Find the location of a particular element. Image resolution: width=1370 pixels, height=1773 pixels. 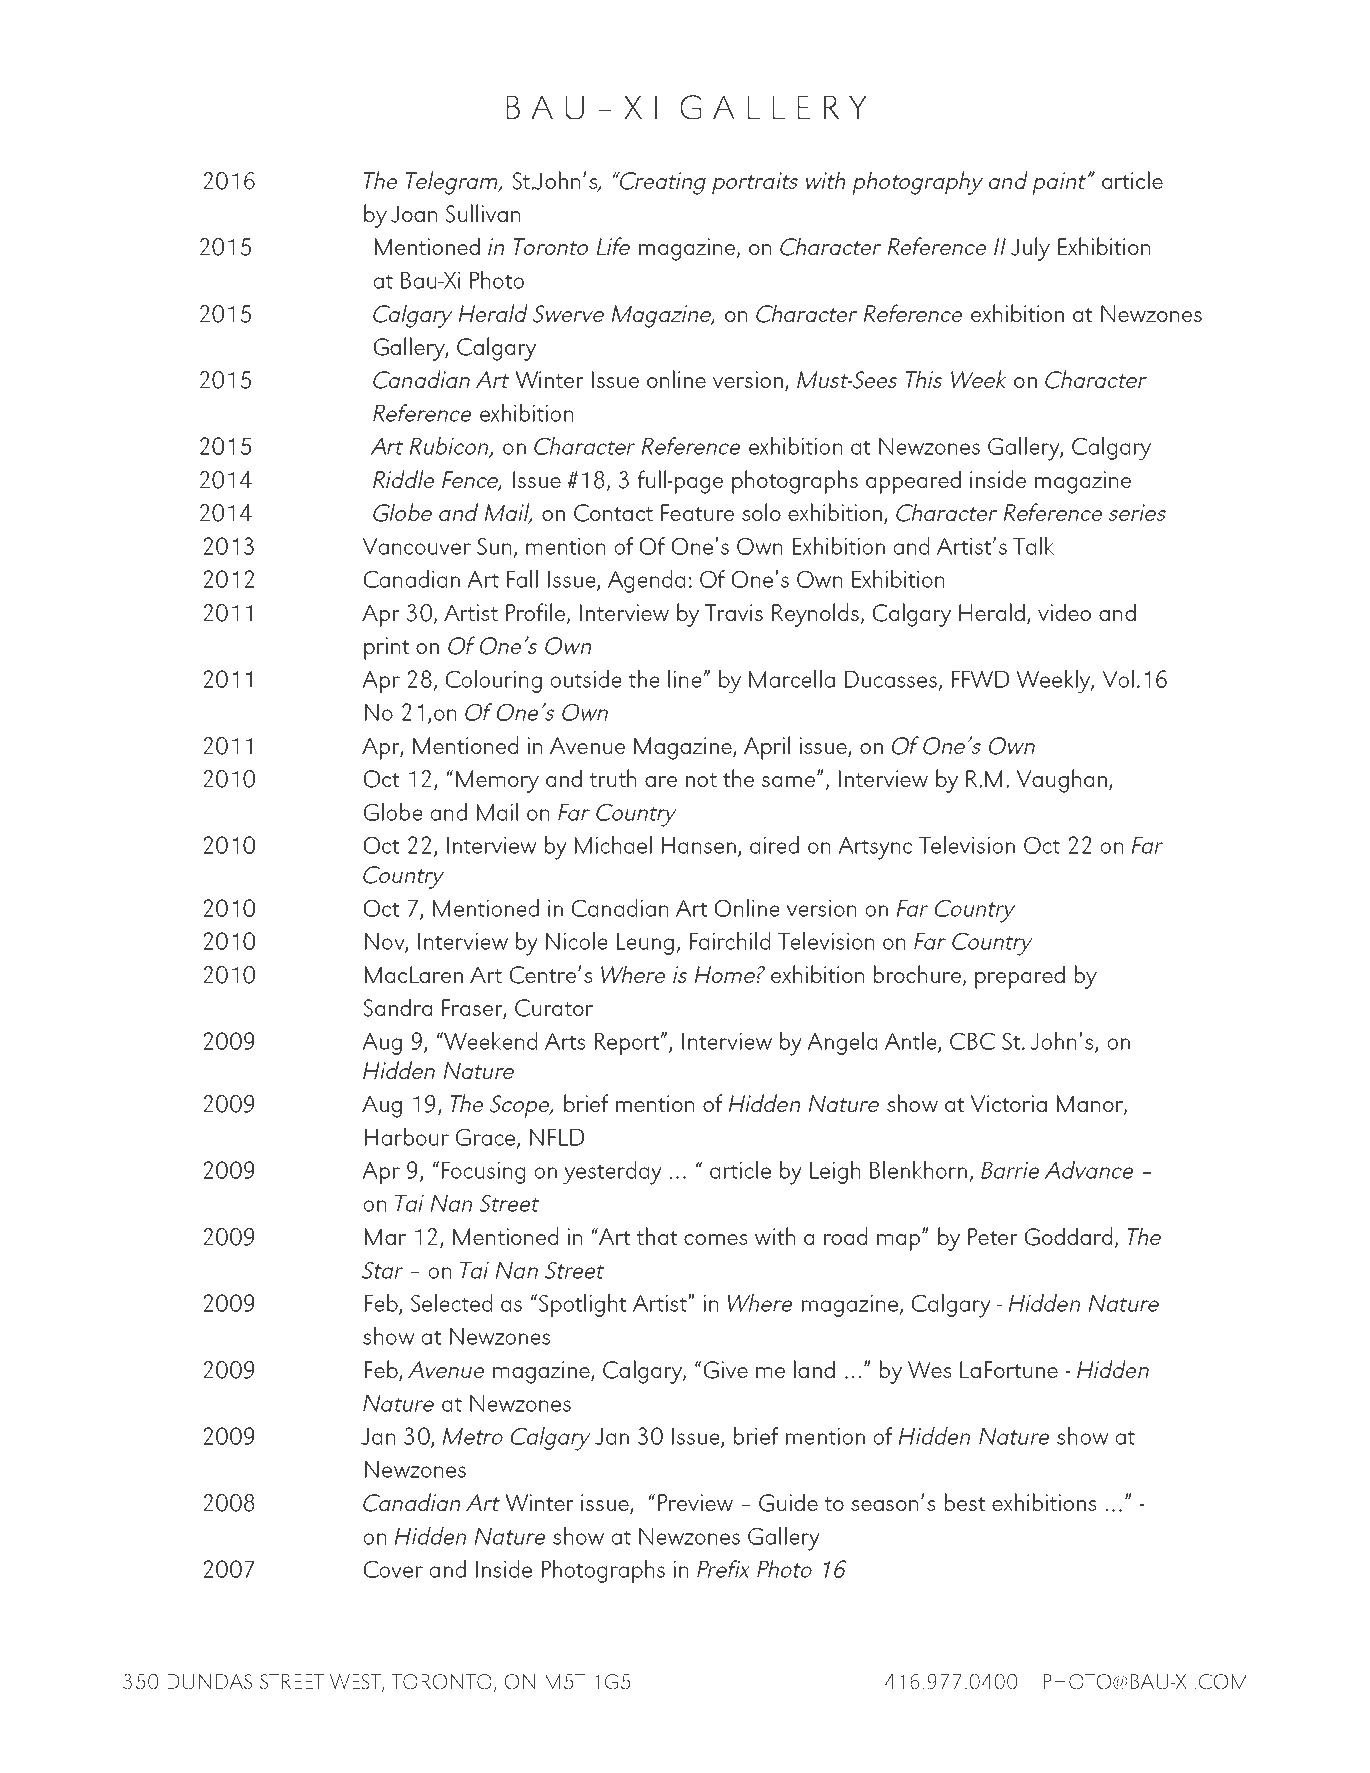

Marcella is located at coordinates (792, 679).
